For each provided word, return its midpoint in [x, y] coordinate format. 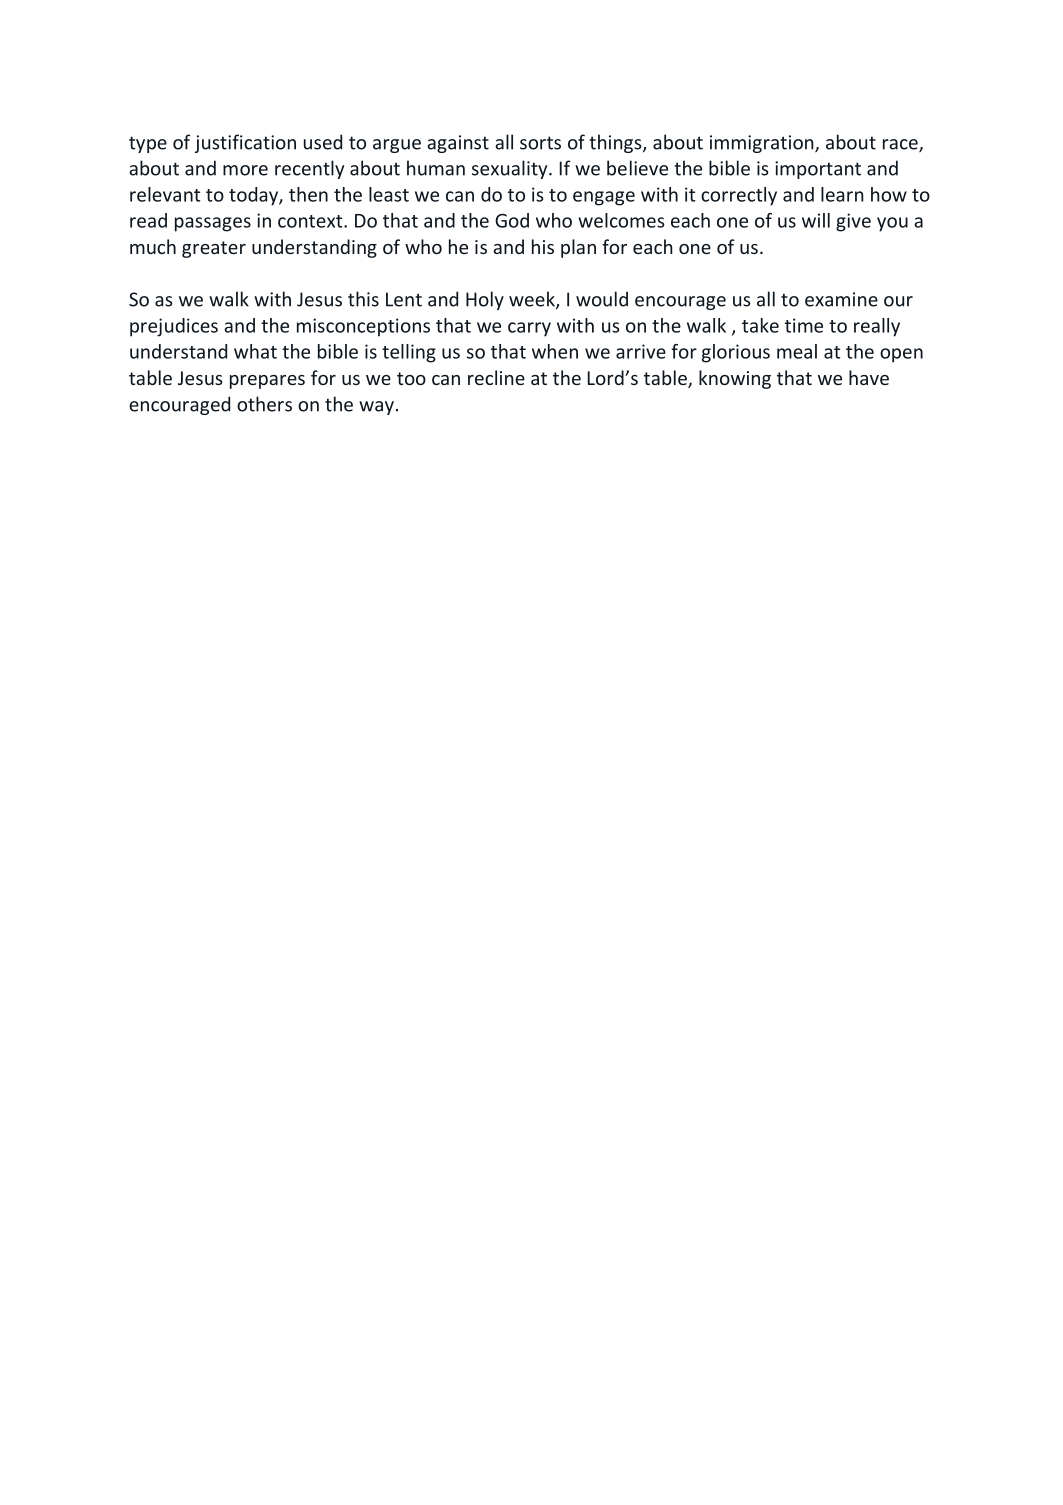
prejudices [174, 327]
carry [529, 329]
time [804, 325]
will [816, 220]
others [264, 404]
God [512, 220]
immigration [763, 144]
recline [496, 377]
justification [245, 143]
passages [213, 224]
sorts [540, 143]
